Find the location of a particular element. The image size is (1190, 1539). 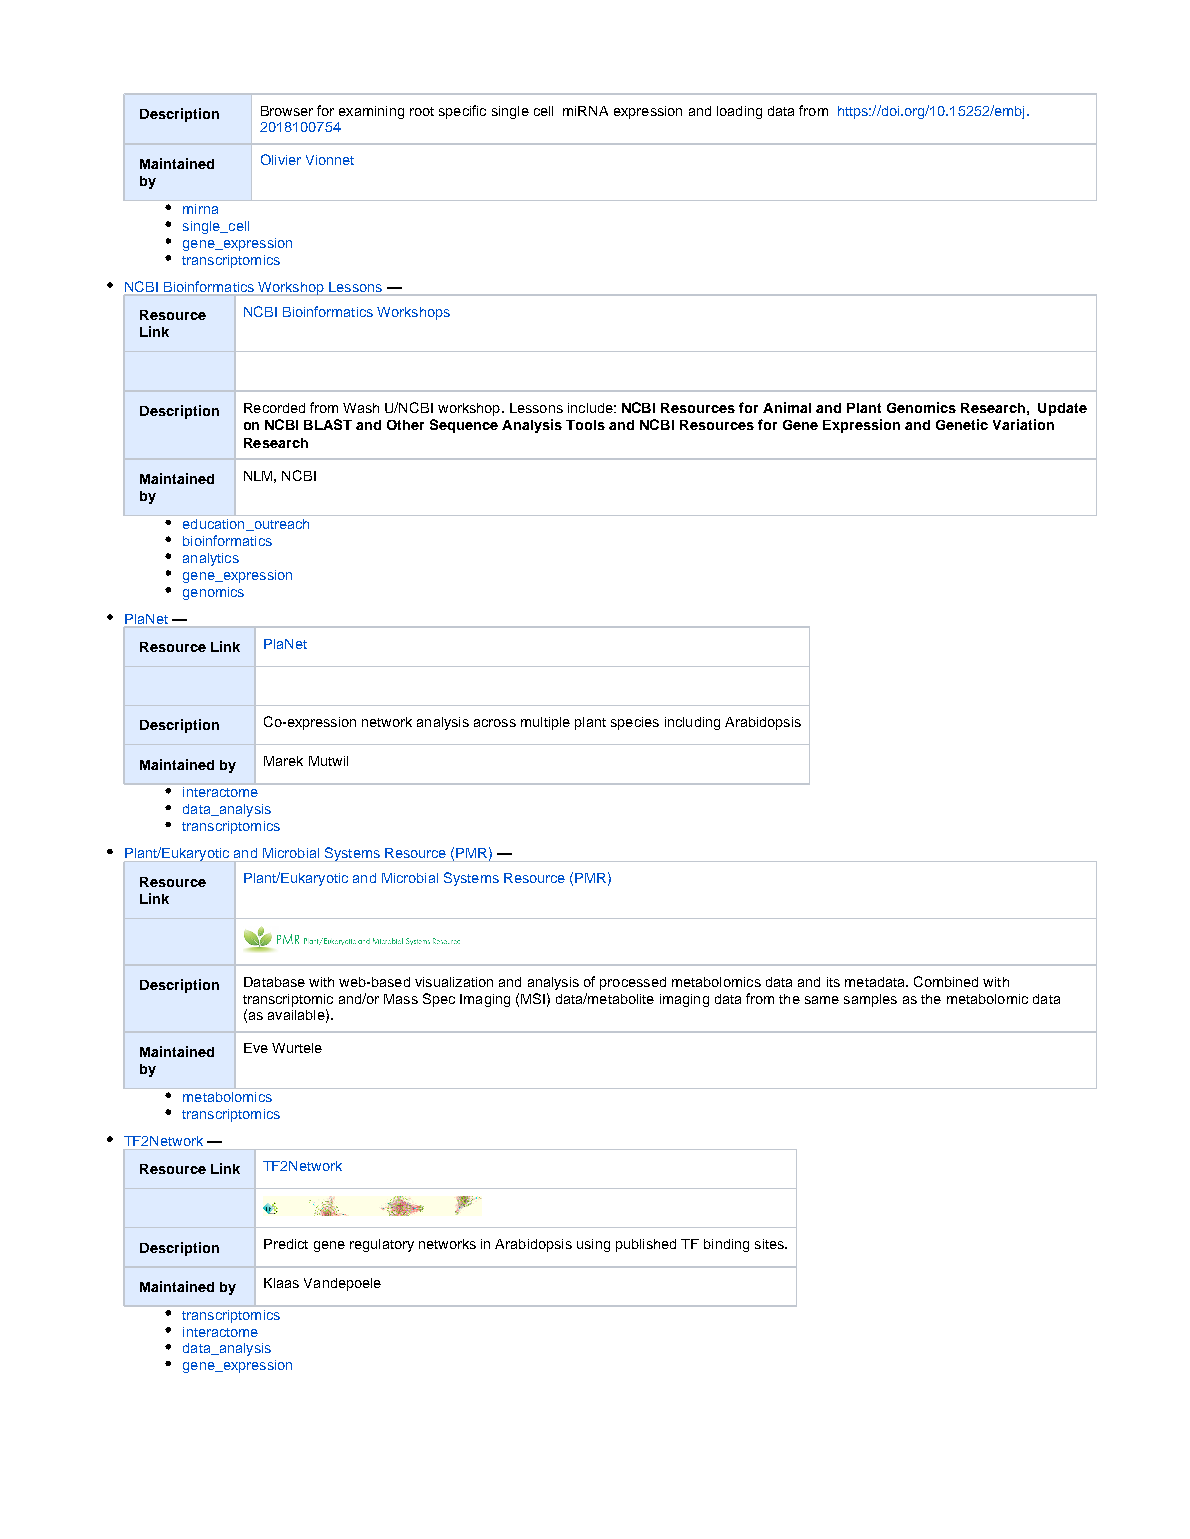

Olivier is located at coordinates (281, 159).
